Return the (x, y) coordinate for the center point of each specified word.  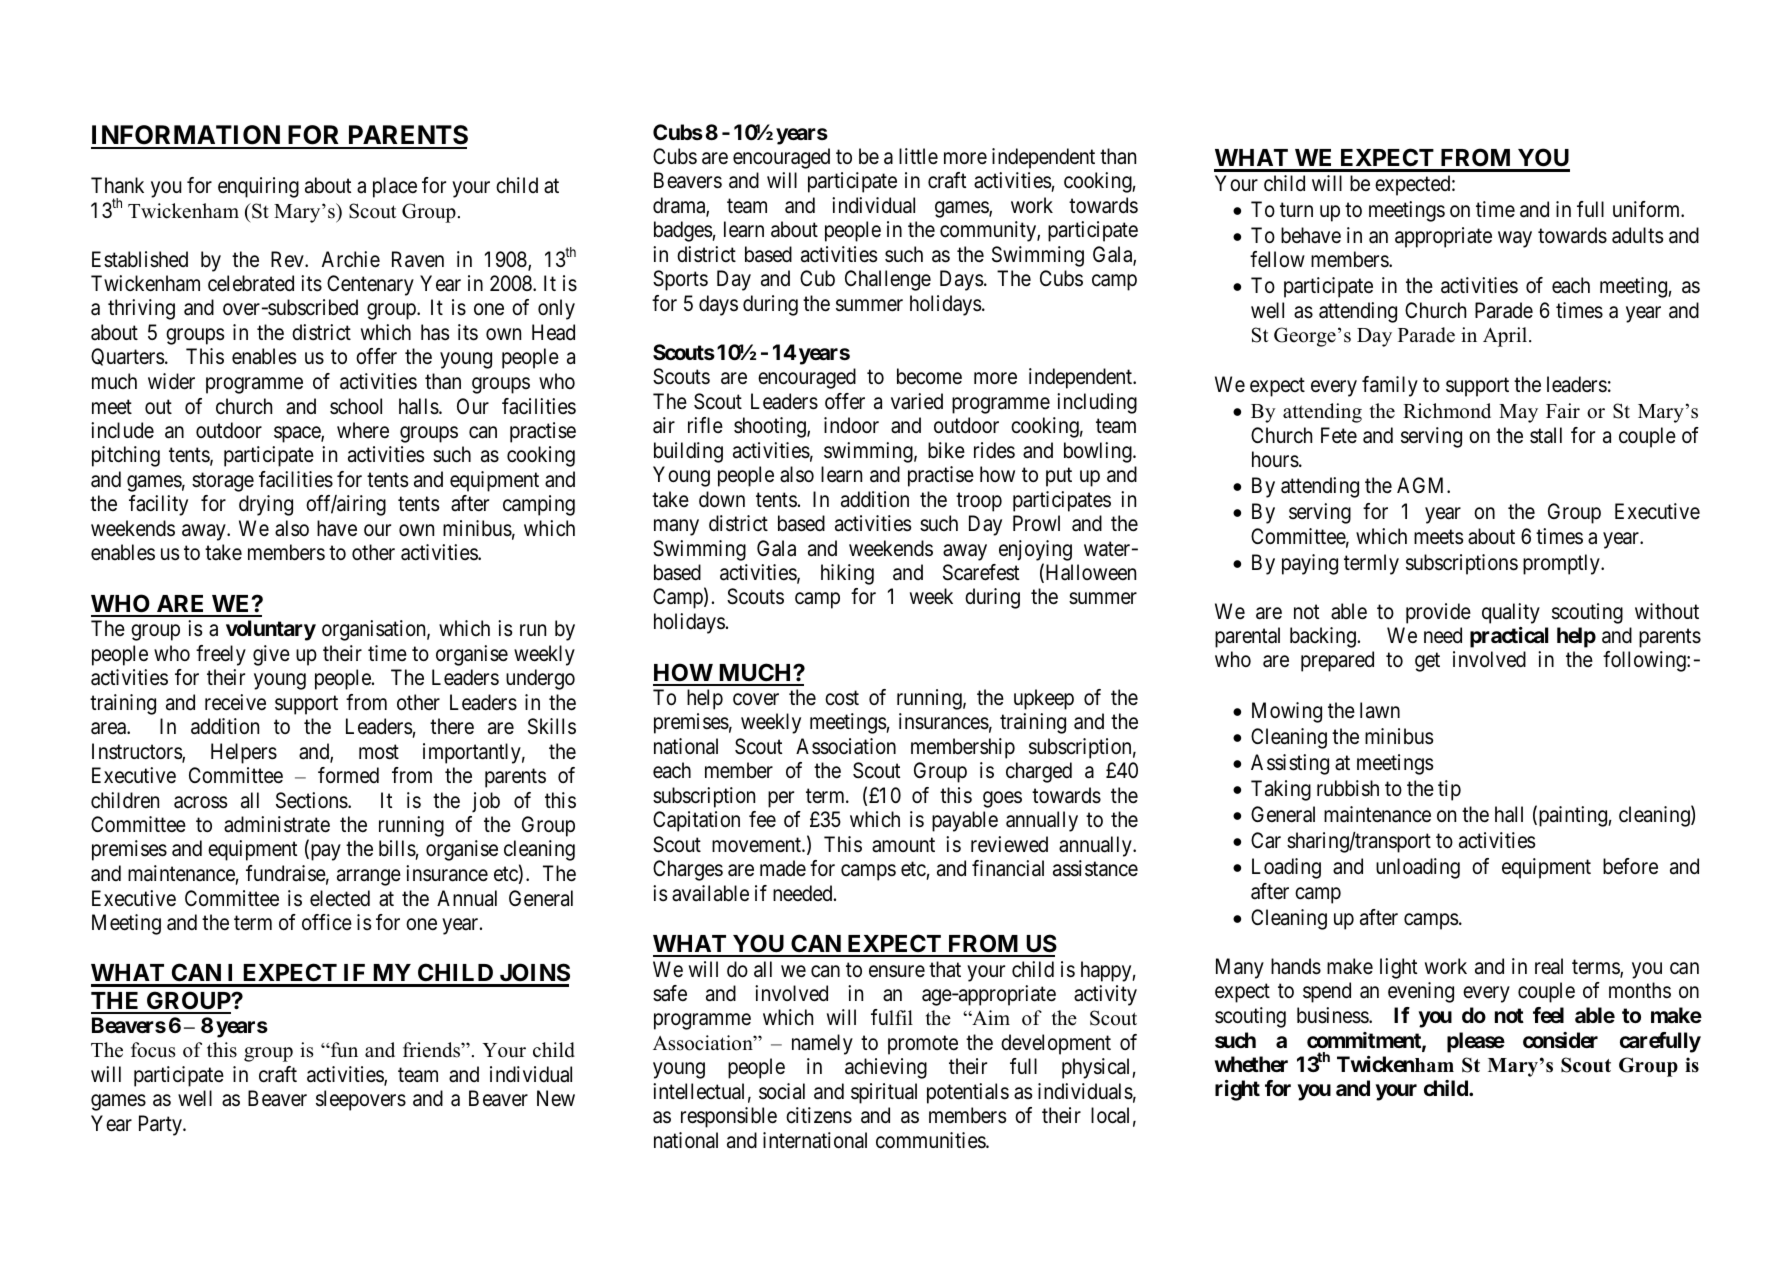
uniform (1648, 209)
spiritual (884, 1093)
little (918, 156)
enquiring (258, 187)
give (271, 655)
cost (842, 698)
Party (161, 1125)
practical (1509, 637)
